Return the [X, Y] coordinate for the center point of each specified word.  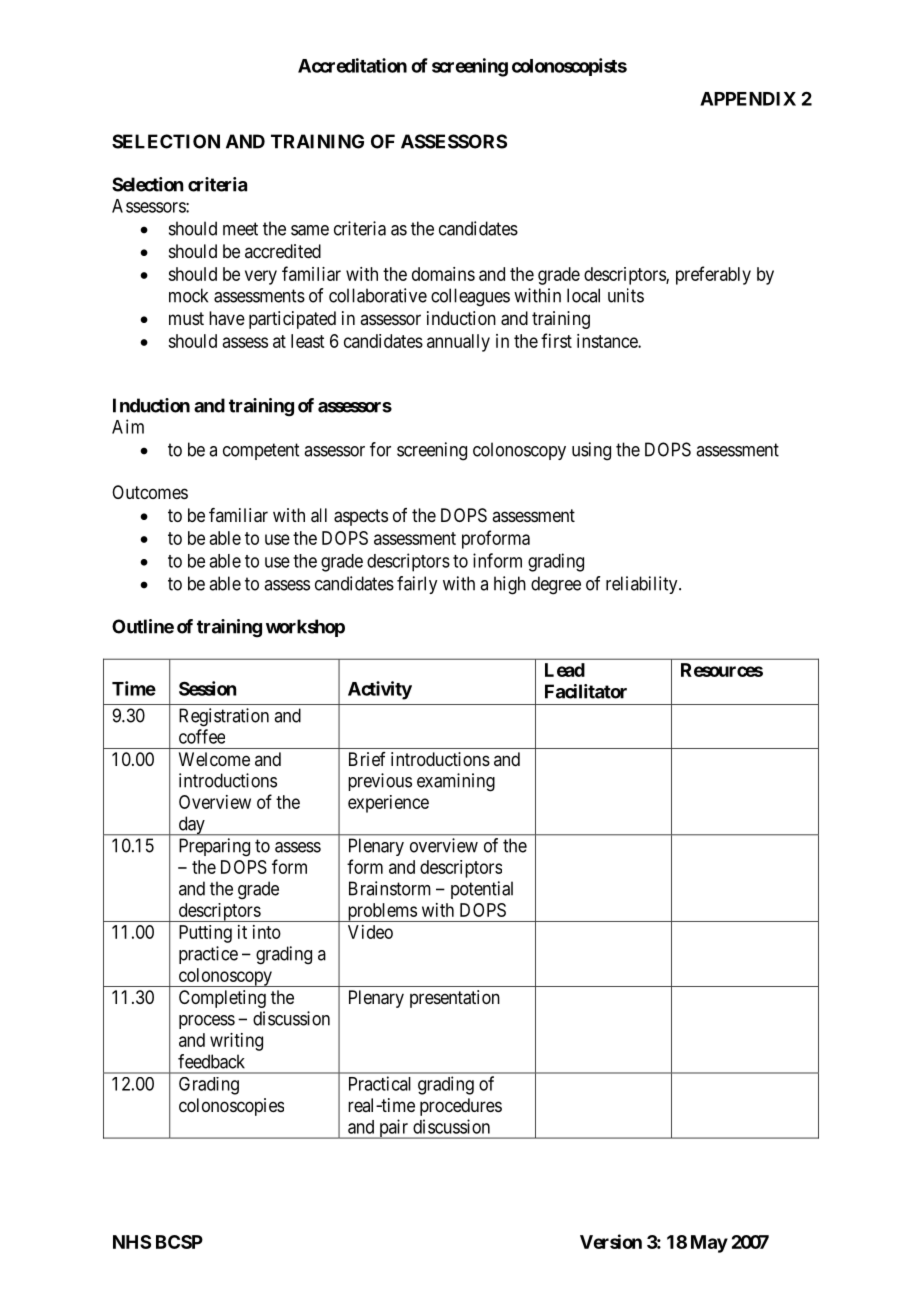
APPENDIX [748, 99]
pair [393, 1129]
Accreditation [352, 65]
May [709, 1244]
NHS [132, 1242]
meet [240, 229]
